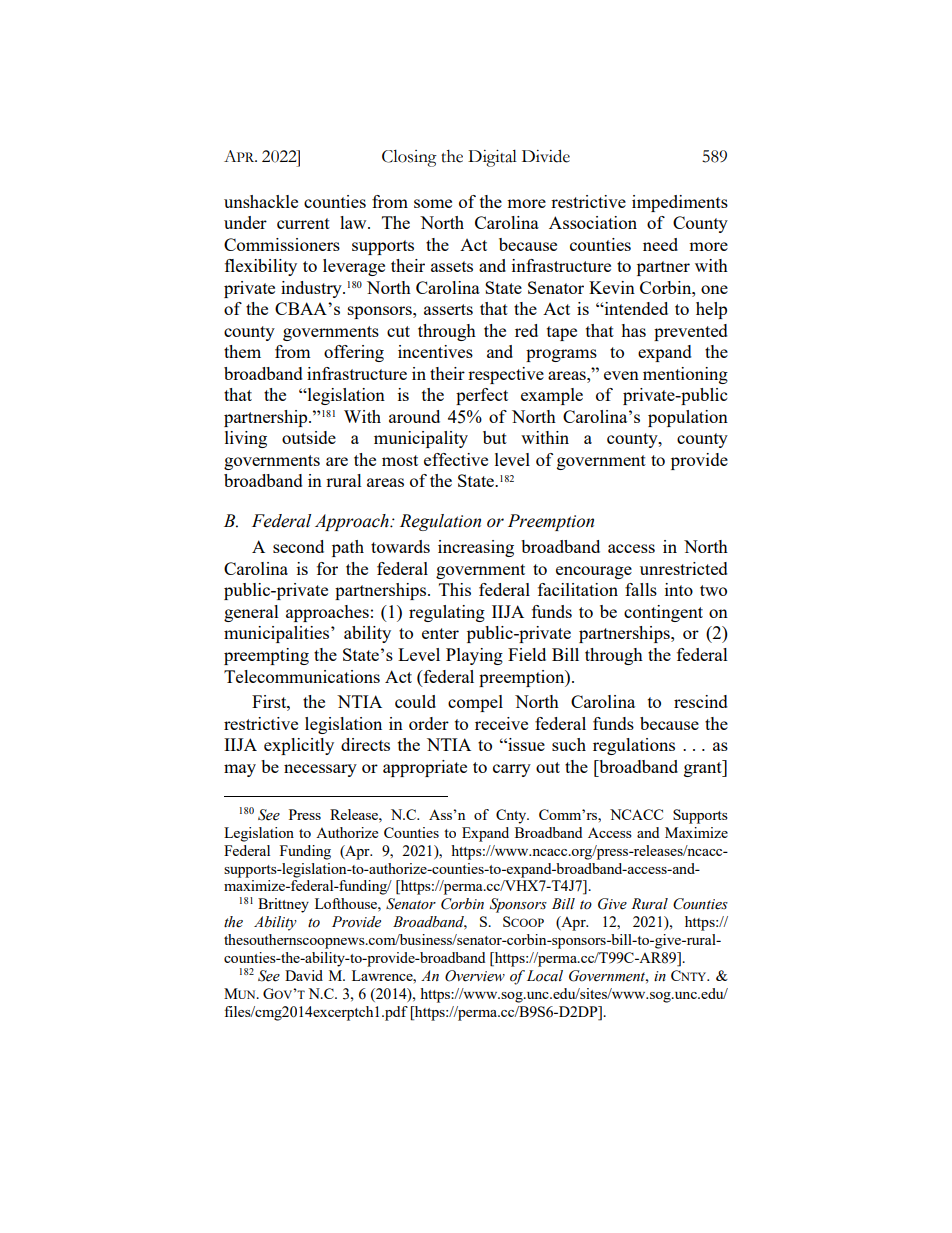  Describe the element at coordinates (482, 396) in the screenshot. I see `perfect` at that location.
